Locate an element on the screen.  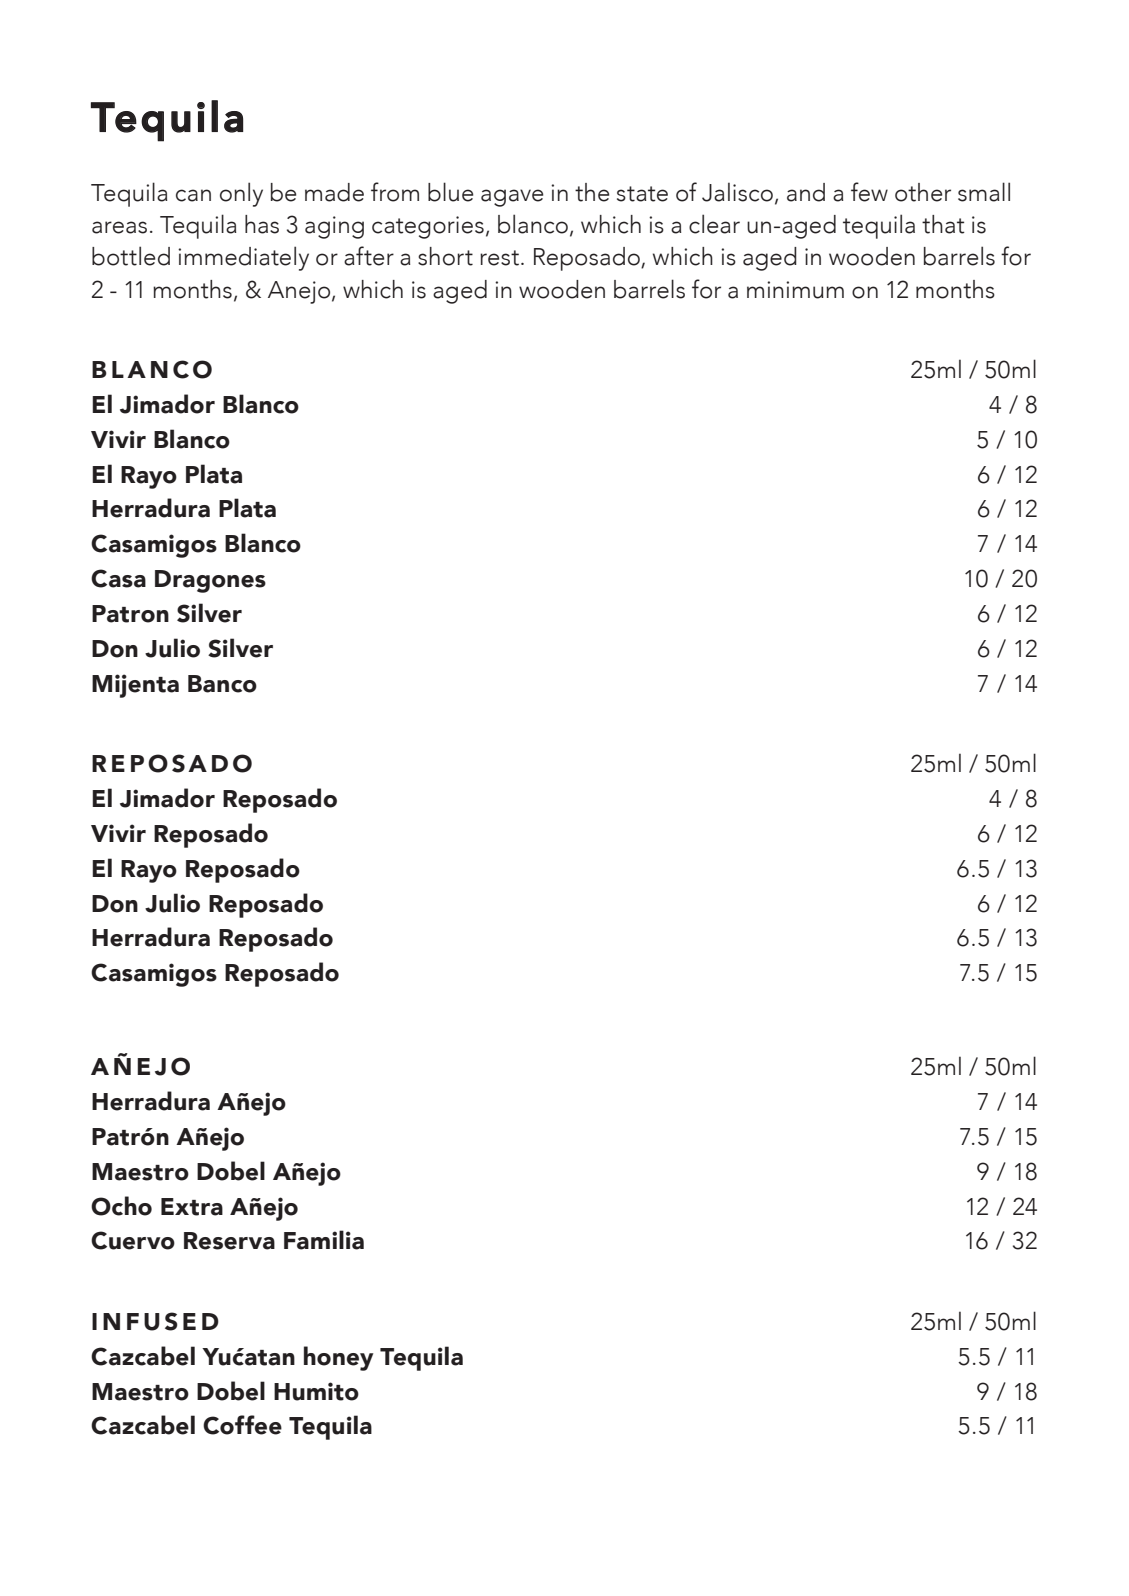
Familia is located at coordinates (324, 1240).
